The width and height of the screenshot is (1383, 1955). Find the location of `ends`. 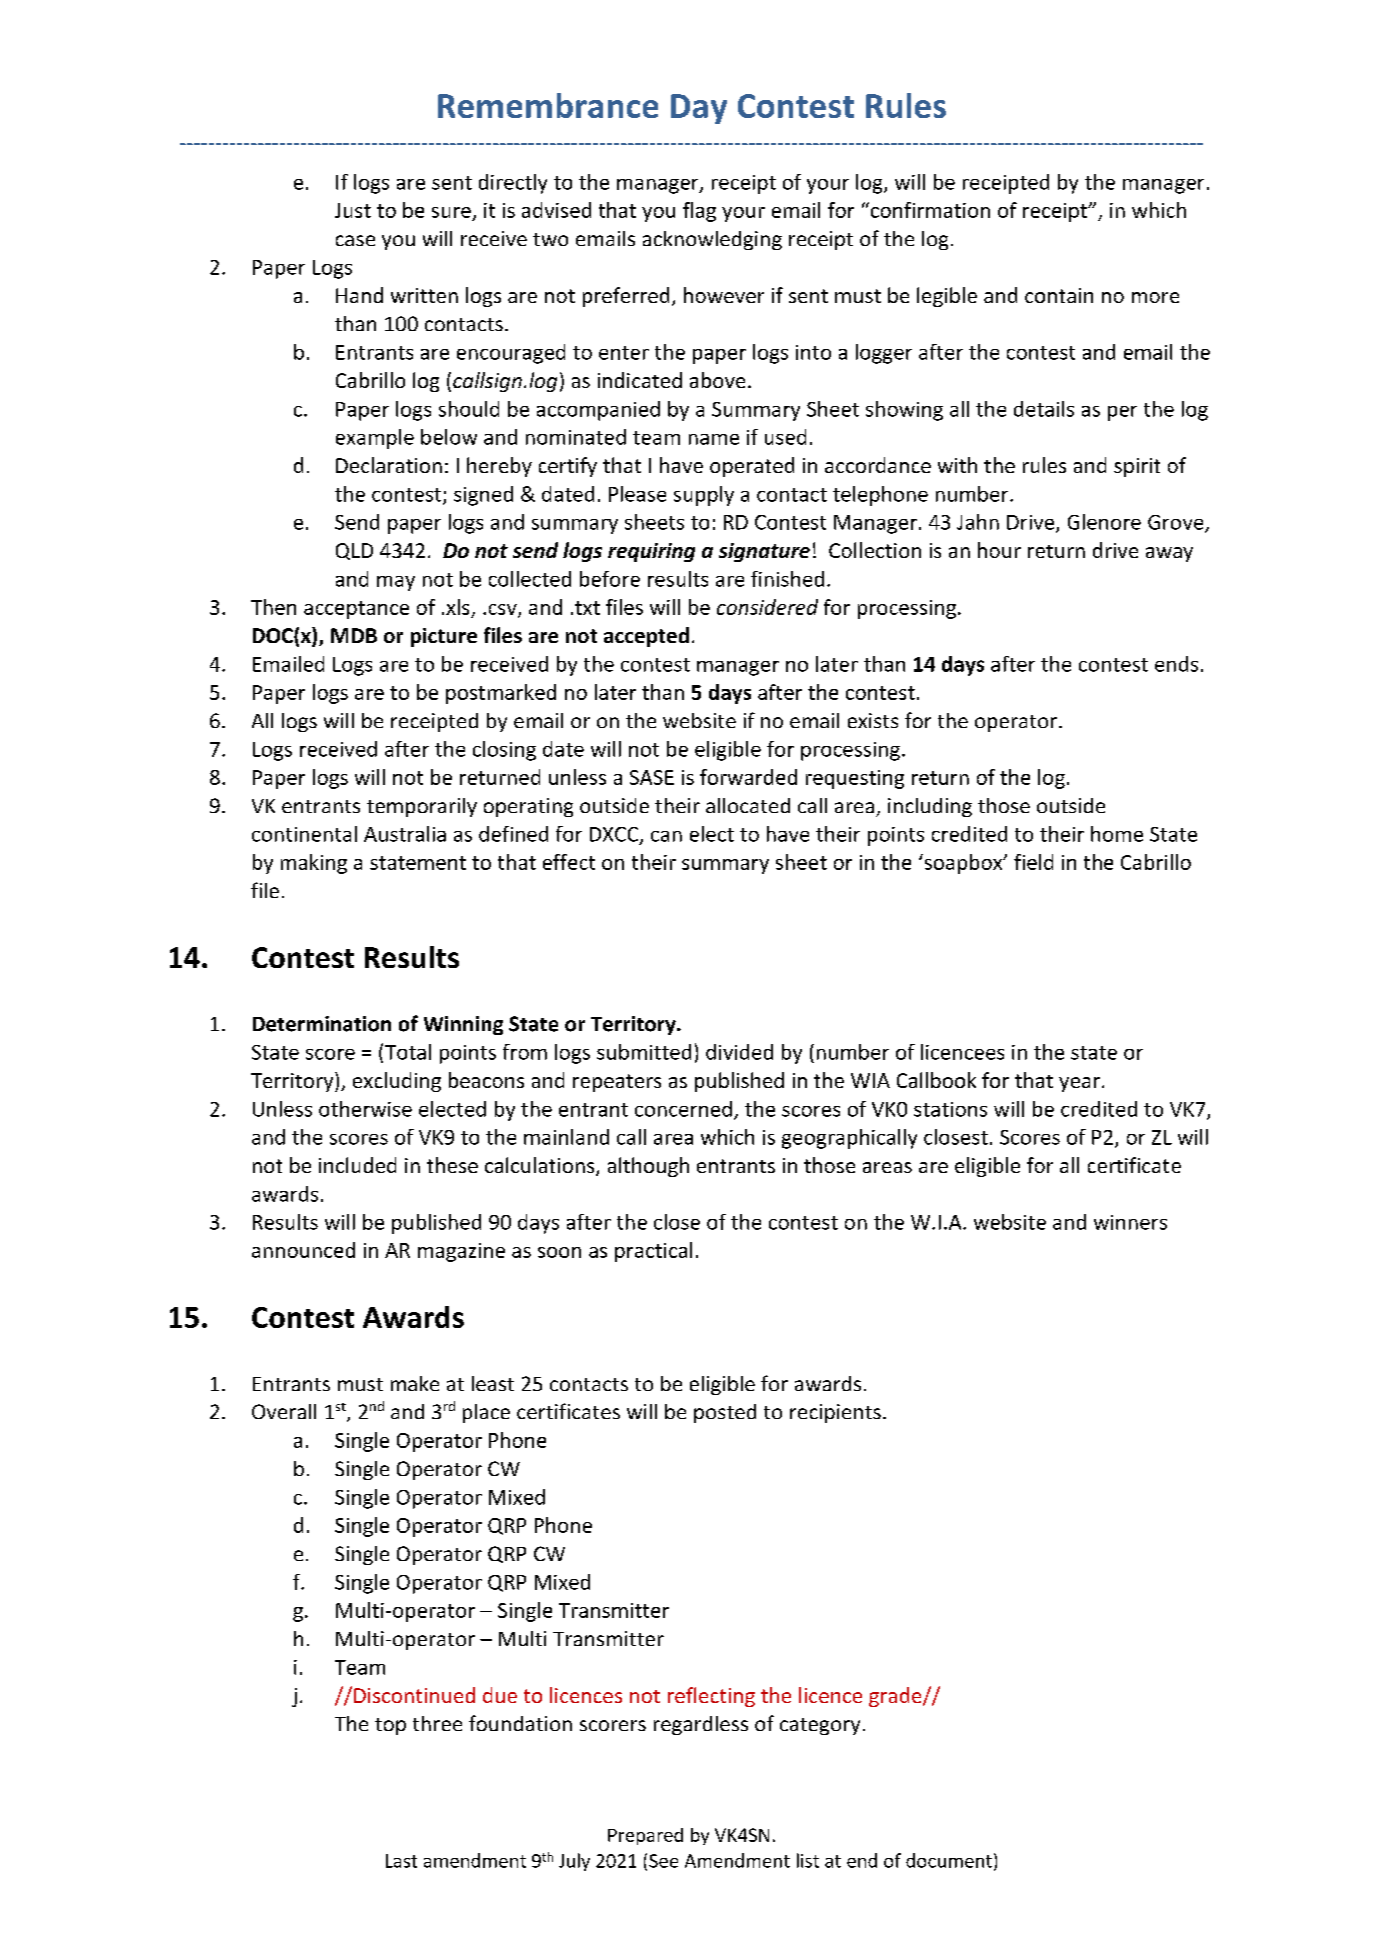

ends is located at coordinates (1176, 664).
